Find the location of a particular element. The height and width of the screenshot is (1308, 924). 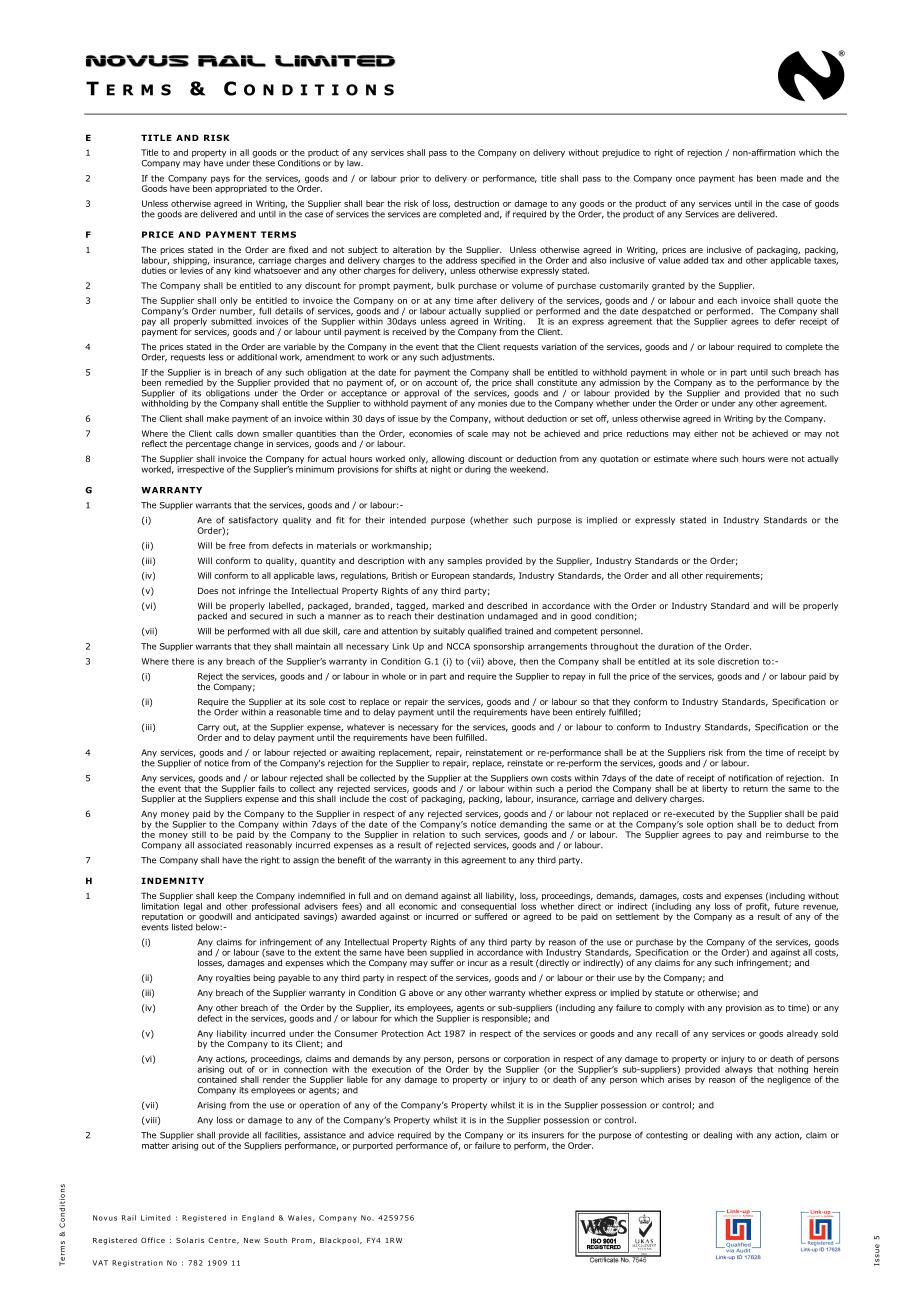

prior is located at coordinates (409, 179).
